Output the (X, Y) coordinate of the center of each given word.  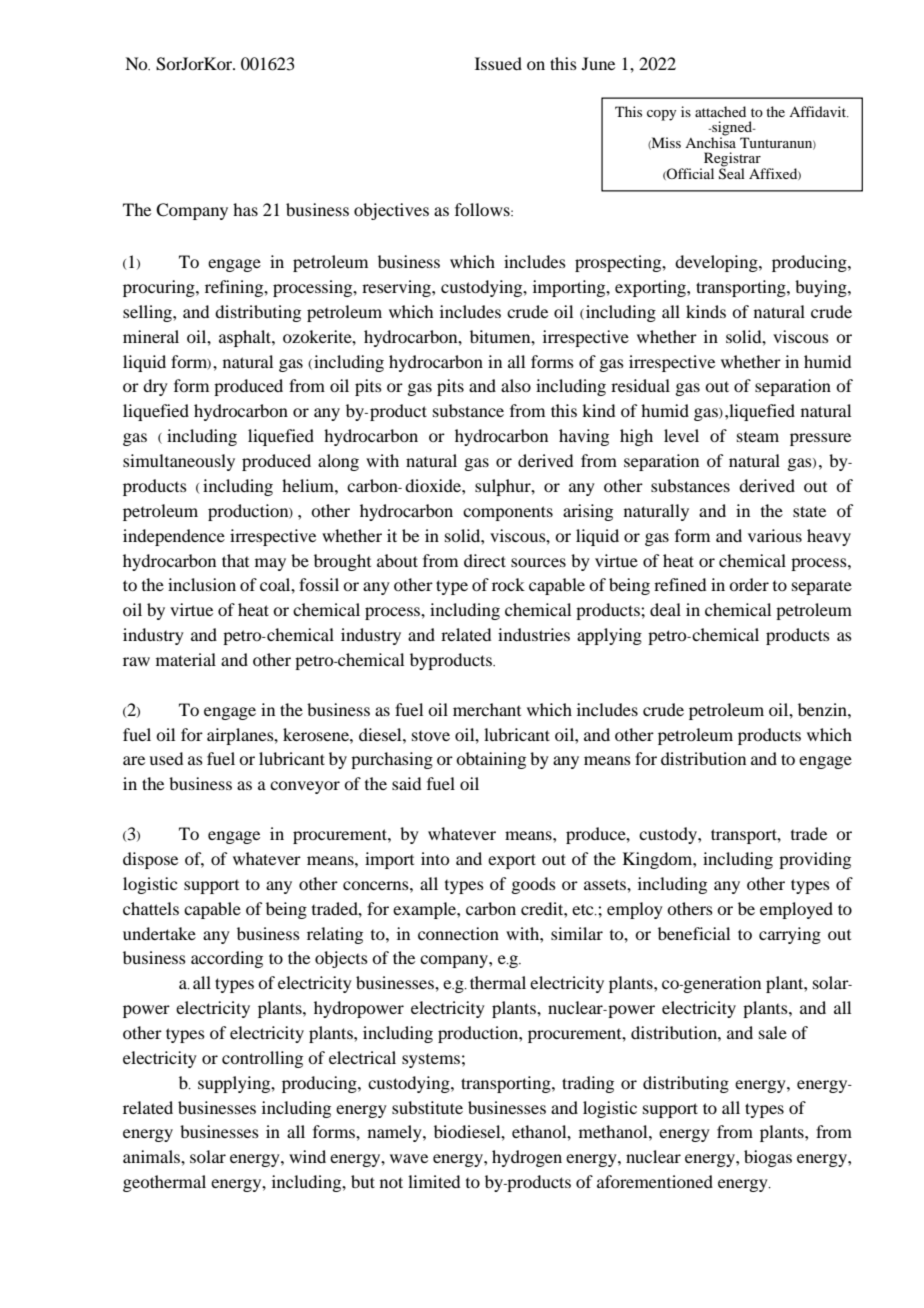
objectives (391, 211)
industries (534, 634)
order (749, 584)
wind (307, 1156)
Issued (498, 63)
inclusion (202, 584)
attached (720, 111)
